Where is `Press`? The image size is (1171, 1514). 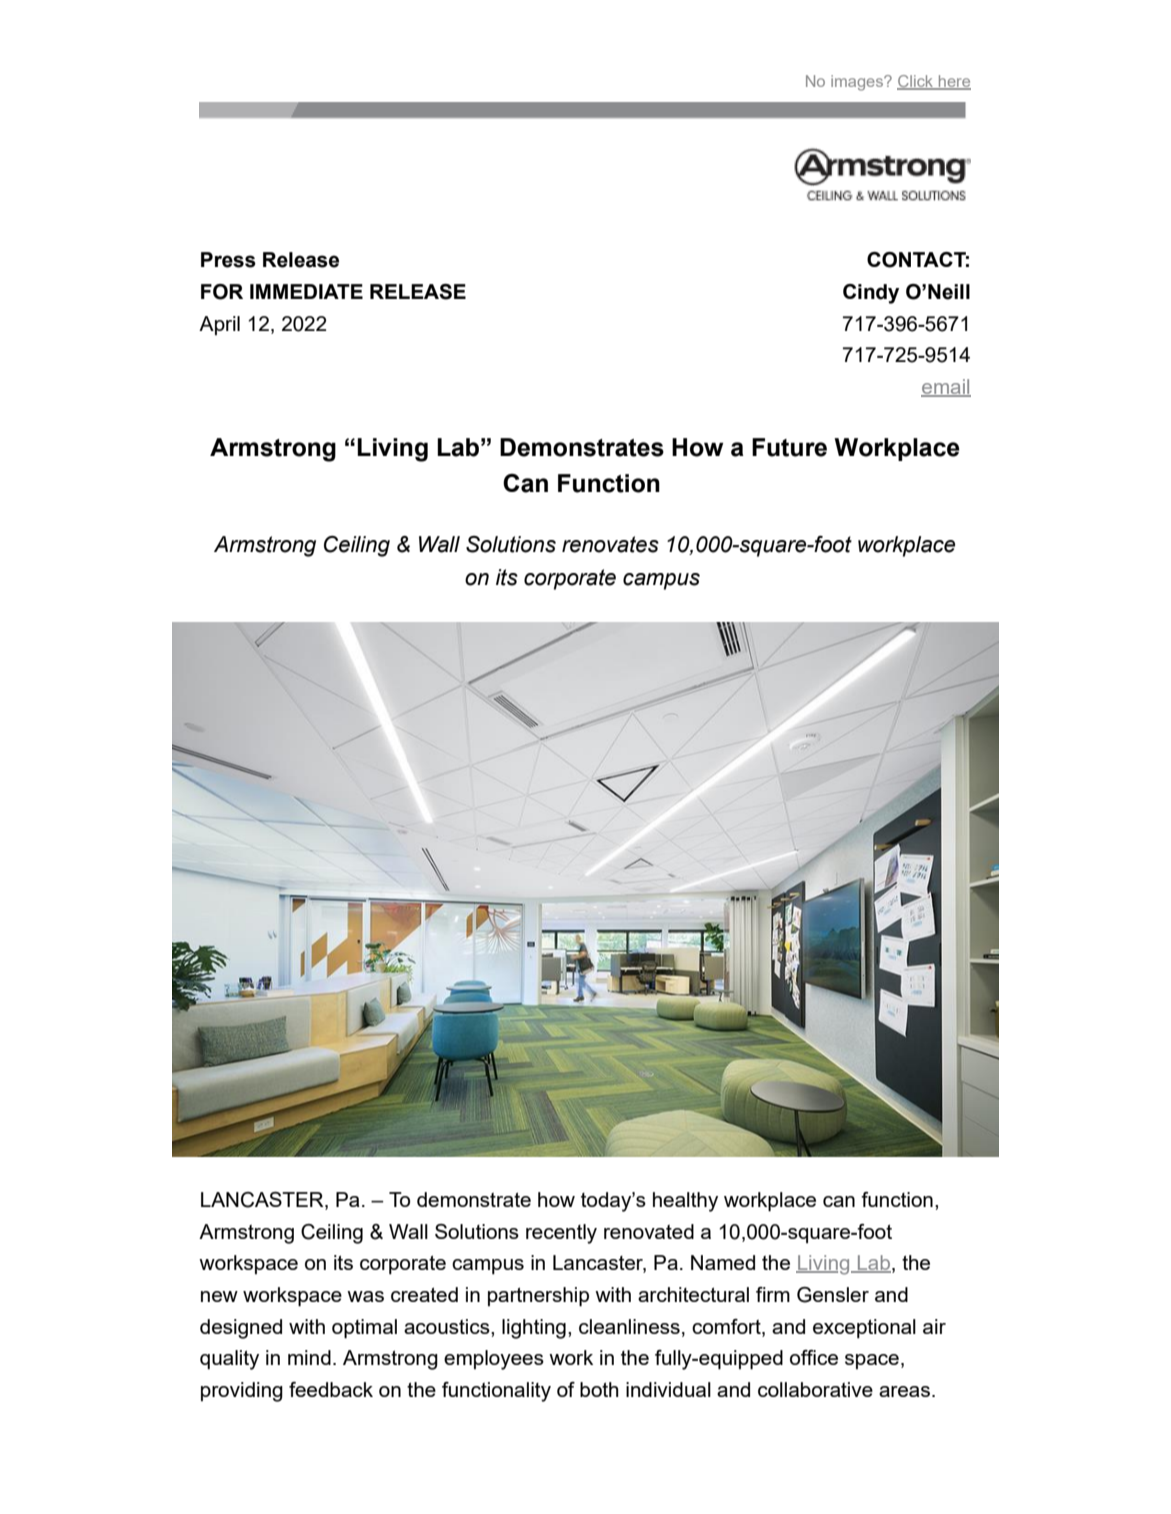 Press is located at coordinates (228, 260).
